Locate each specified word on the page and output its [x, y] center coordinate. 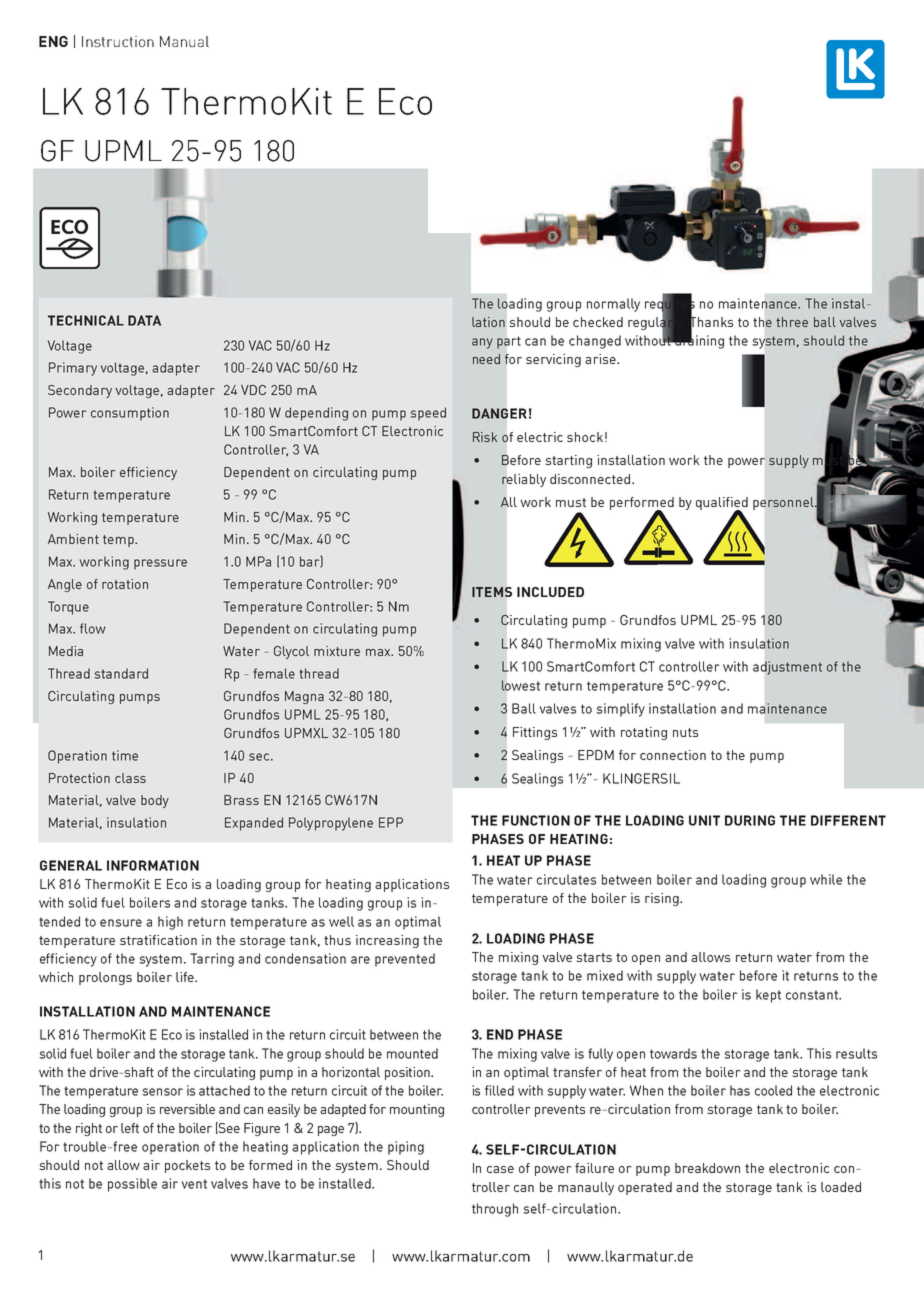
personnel [784, 503]
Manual [184, 41]
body [155, 801]
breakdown [707, 1168]
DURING [750, 820]
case [500, 1169]
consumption [130, 414]
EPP [391, 822]
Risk [485, 437]
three [792, 322]
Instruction [118, 41]
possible [132, 1185]
